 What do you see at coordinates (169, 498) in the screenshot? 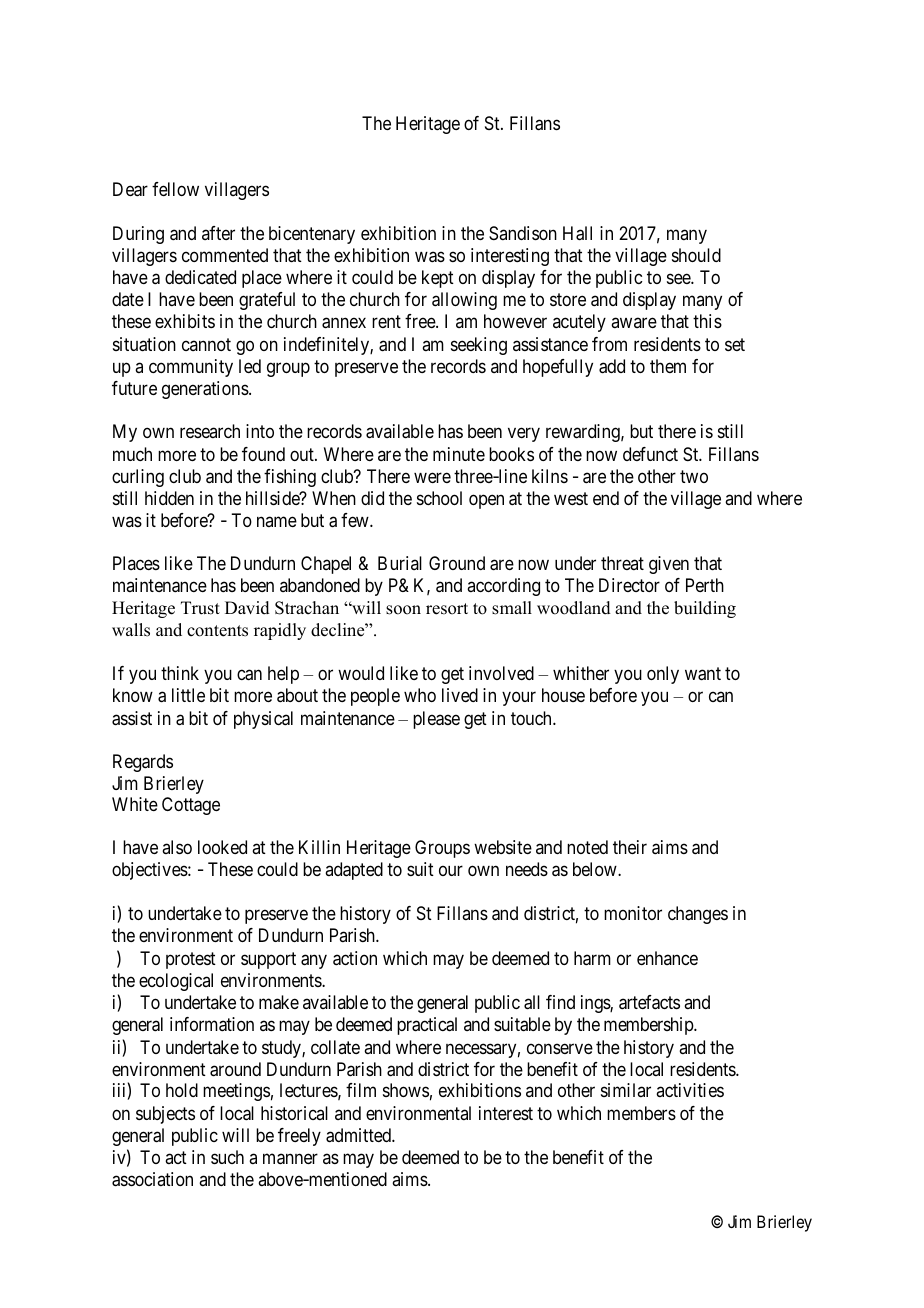
I see `hidden` at bounding box center [169, 498].
